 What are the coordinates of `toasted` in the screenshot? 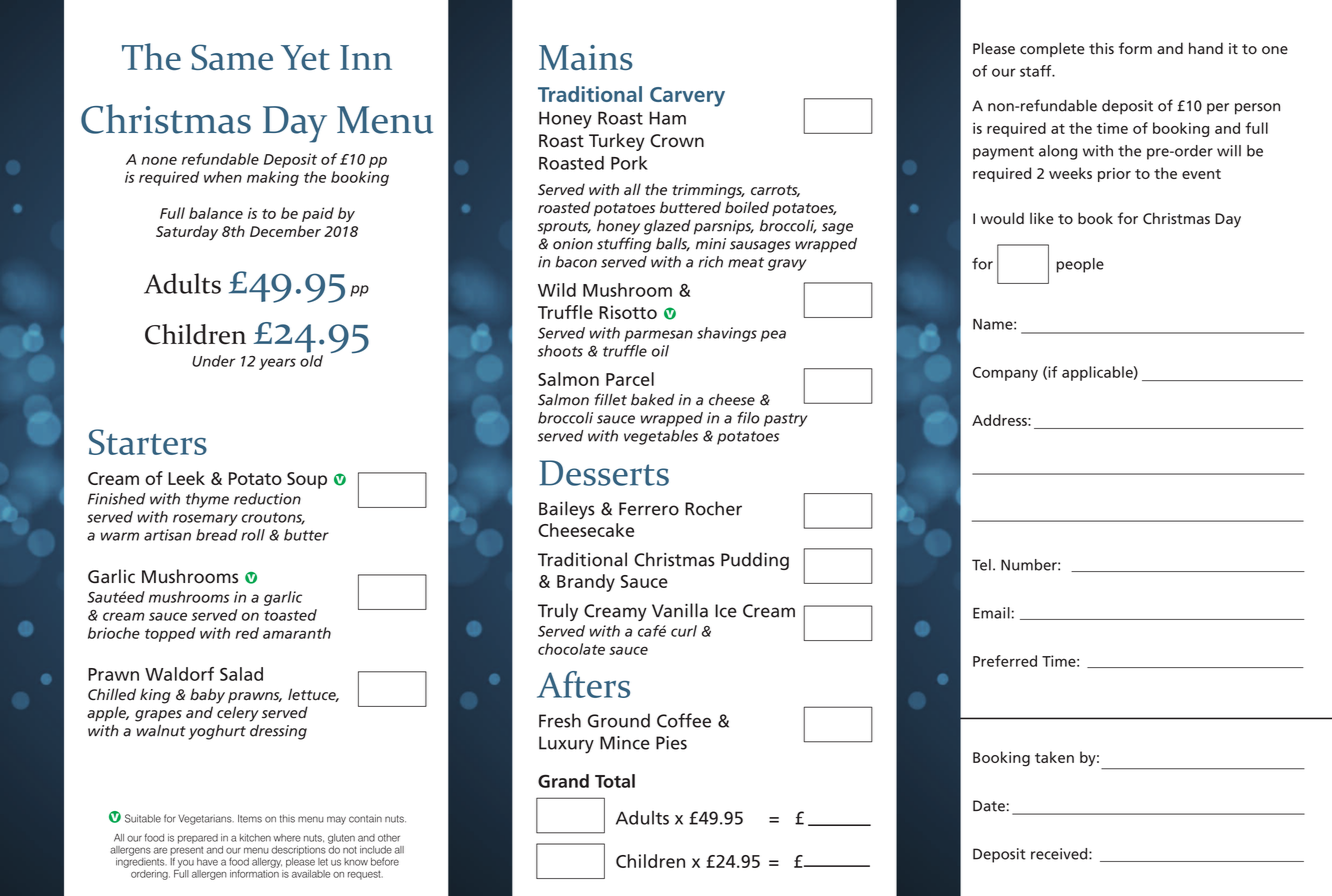 It's located at (290, 615).
